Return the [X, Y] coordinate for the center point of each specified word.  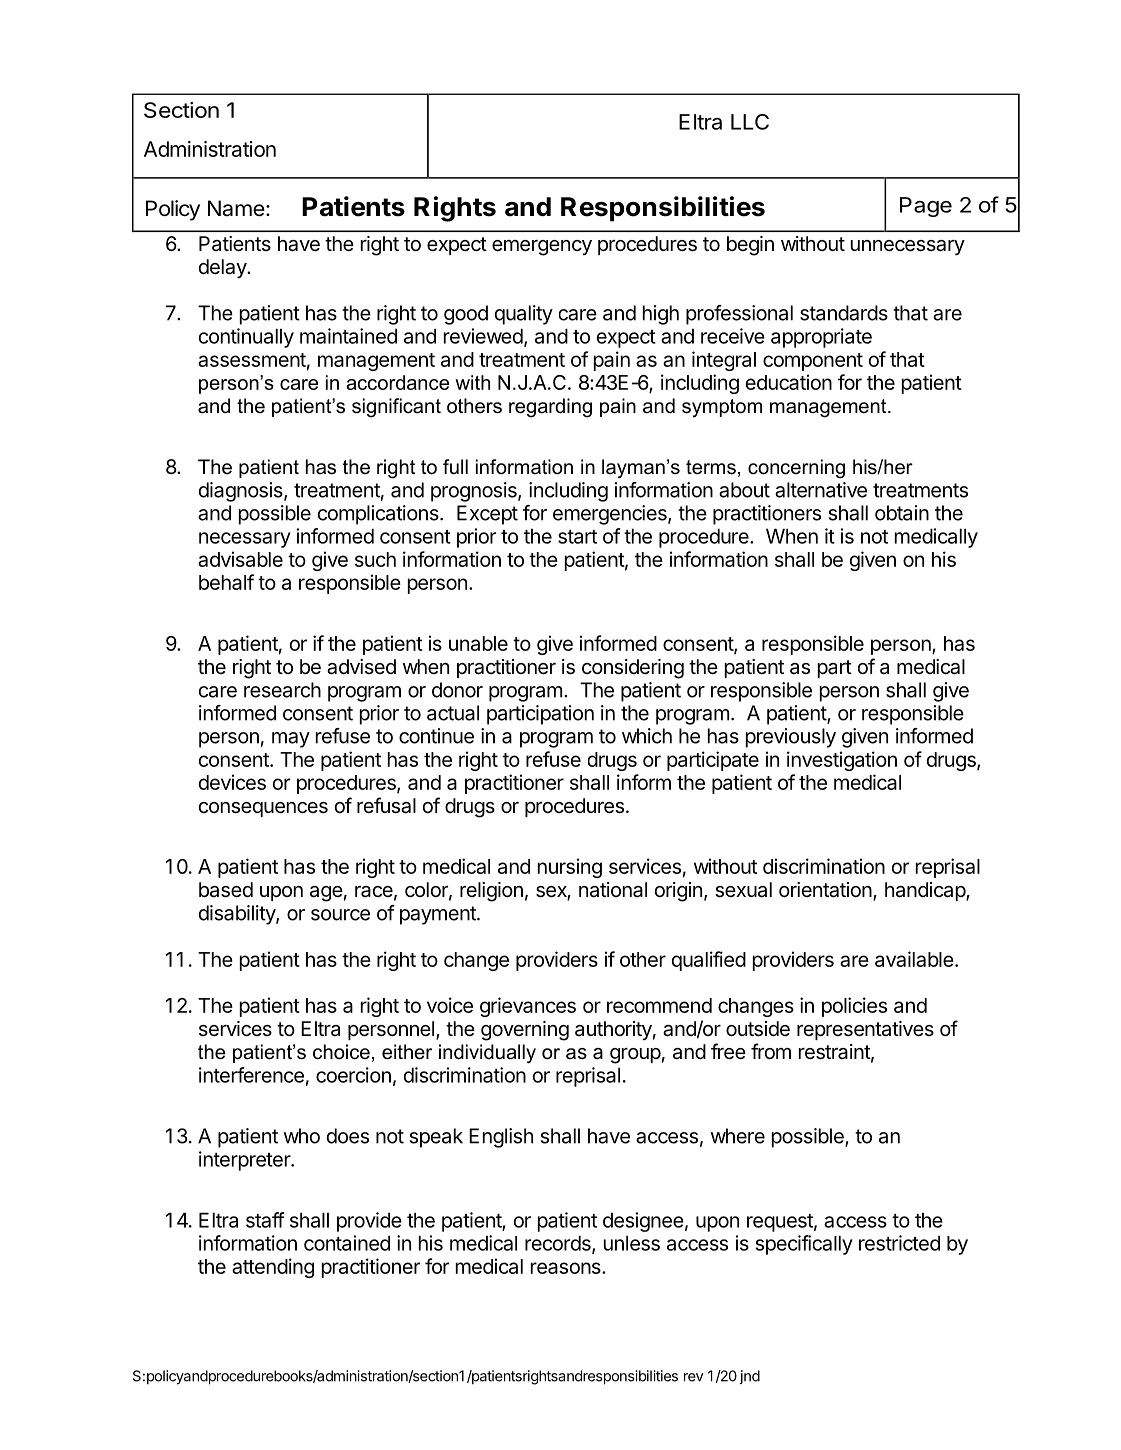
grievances [528, 1007]
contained [347, 1243]
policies [854, 1007]
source [340, 915]
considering [633, 669]
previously [791, 738]
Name [236, 208]
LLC [750, 122]
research [282, 690]
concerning [796, 469]
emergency [542, 248]
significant [396, 408]
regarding [550, 408]
